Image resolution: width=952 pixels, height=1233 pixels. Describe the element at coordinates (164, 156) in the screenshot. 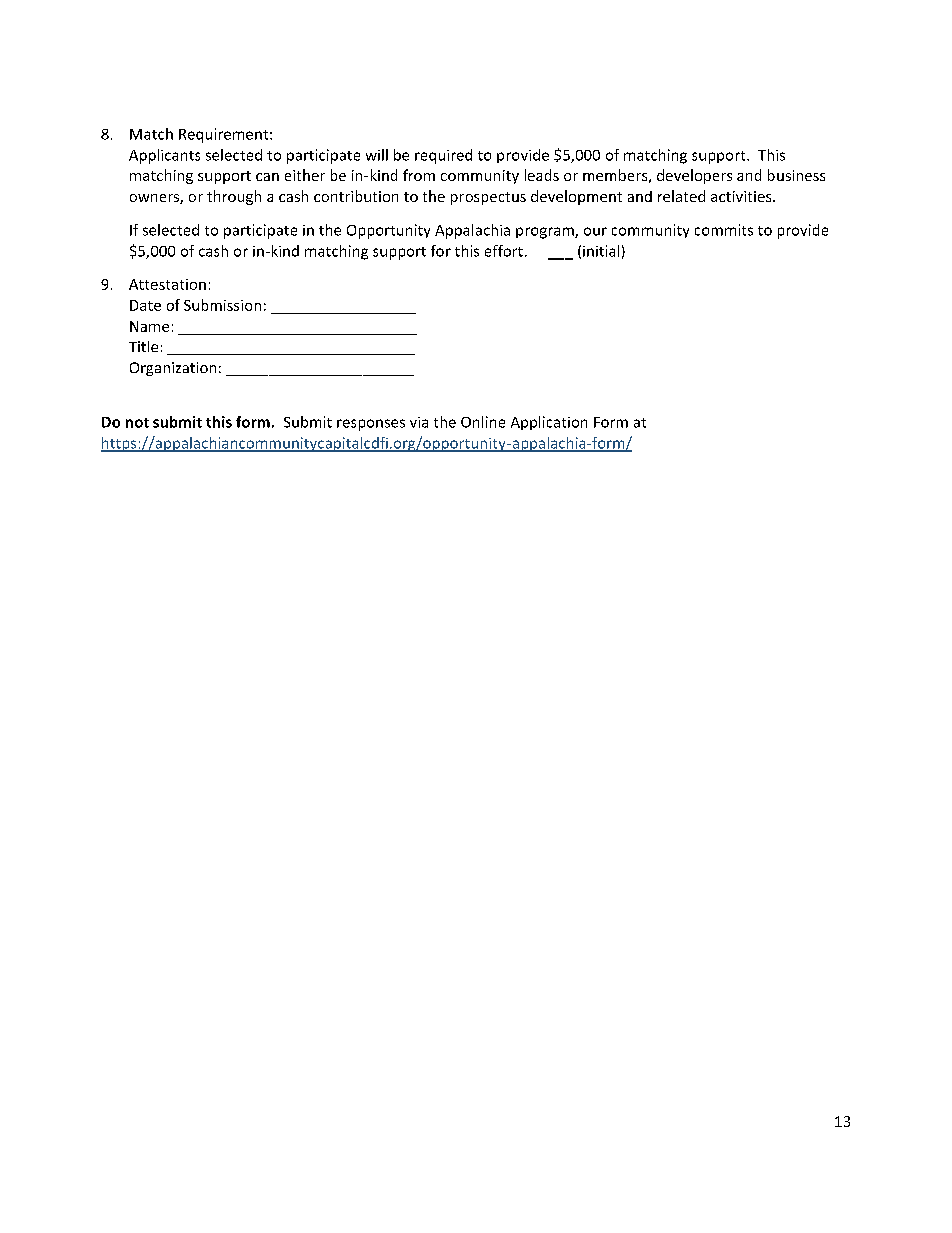

I see `Applicants` at that location.
